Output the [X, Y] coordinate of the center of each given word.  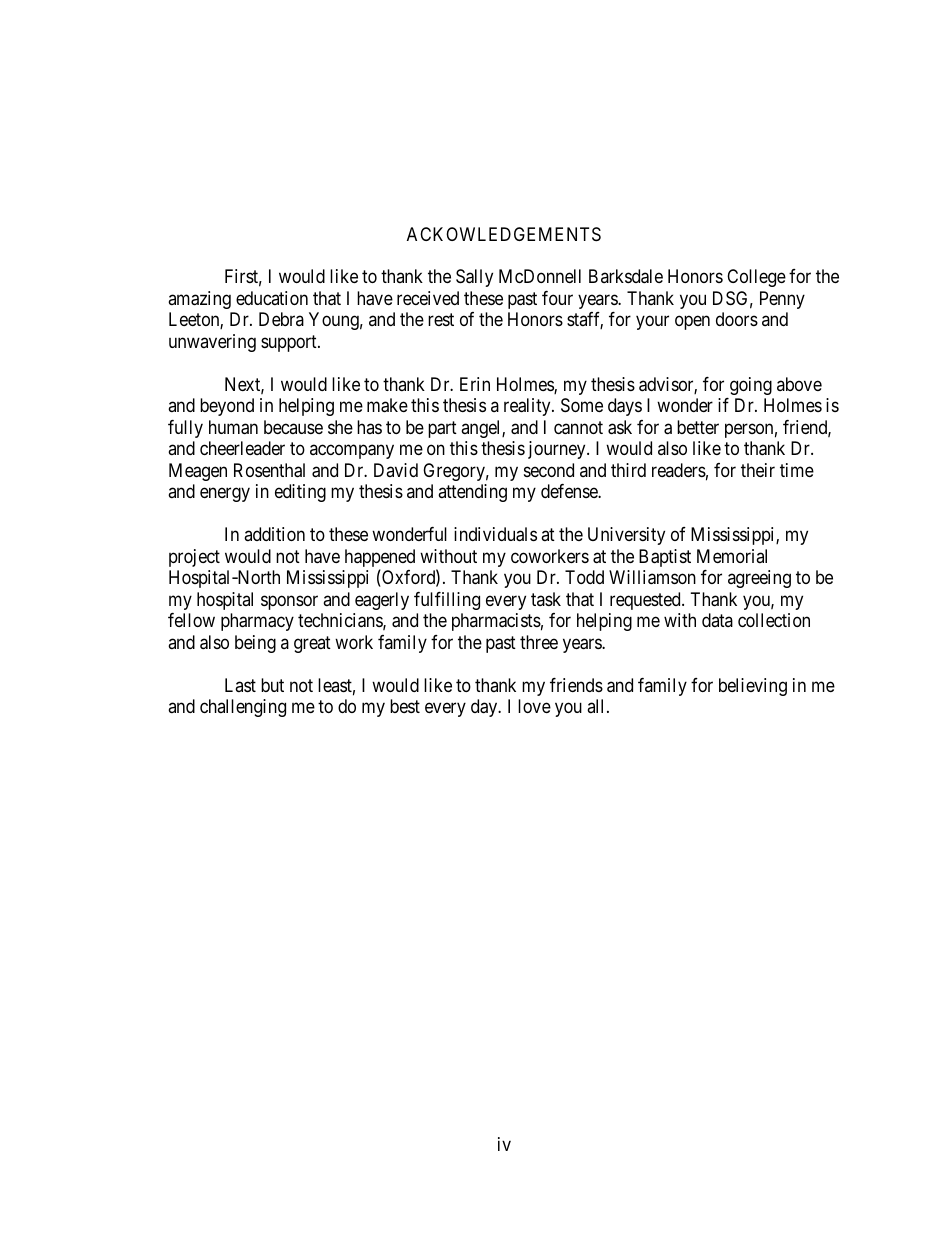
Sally [474, 278]
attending [472, 493]
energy [225, 495]
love [534, 706]
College [756, 278]
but [272, 685]
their [758, 470]
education [272, 298]
